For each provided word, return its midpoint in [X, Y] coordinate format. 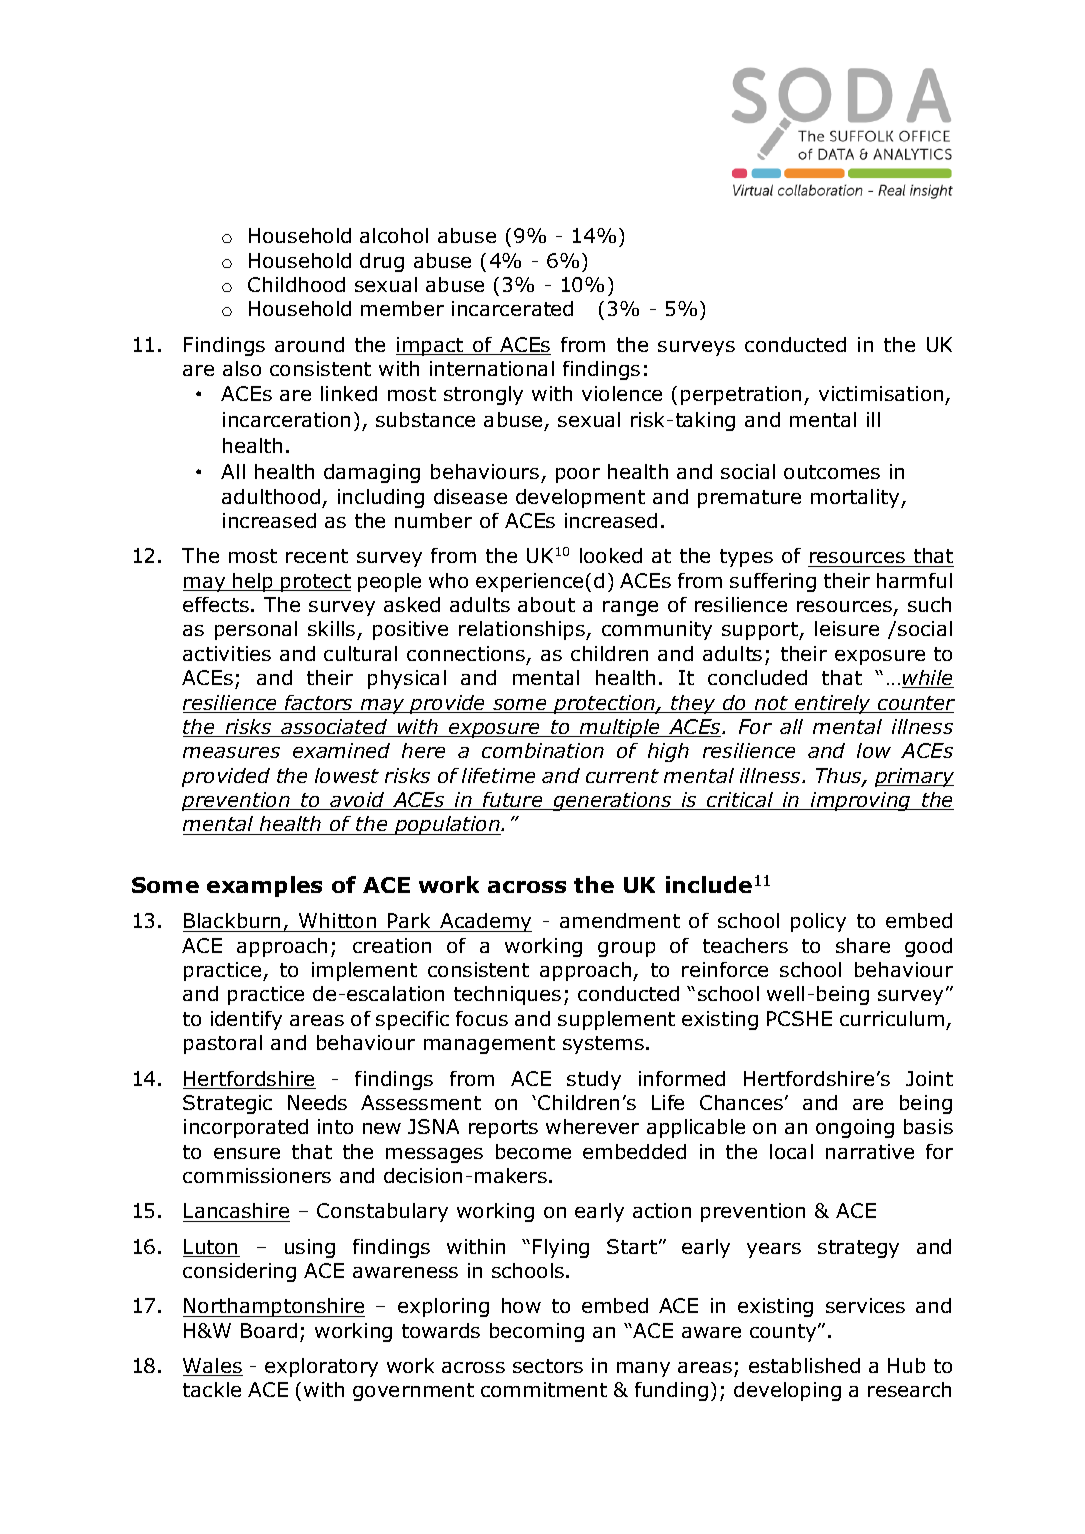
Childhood [296, 284]
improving [860, 801]
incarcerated [512, 308]
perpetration [741, 395]
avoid [357, 801]
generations [612, 801]
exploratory [321, 1367]
